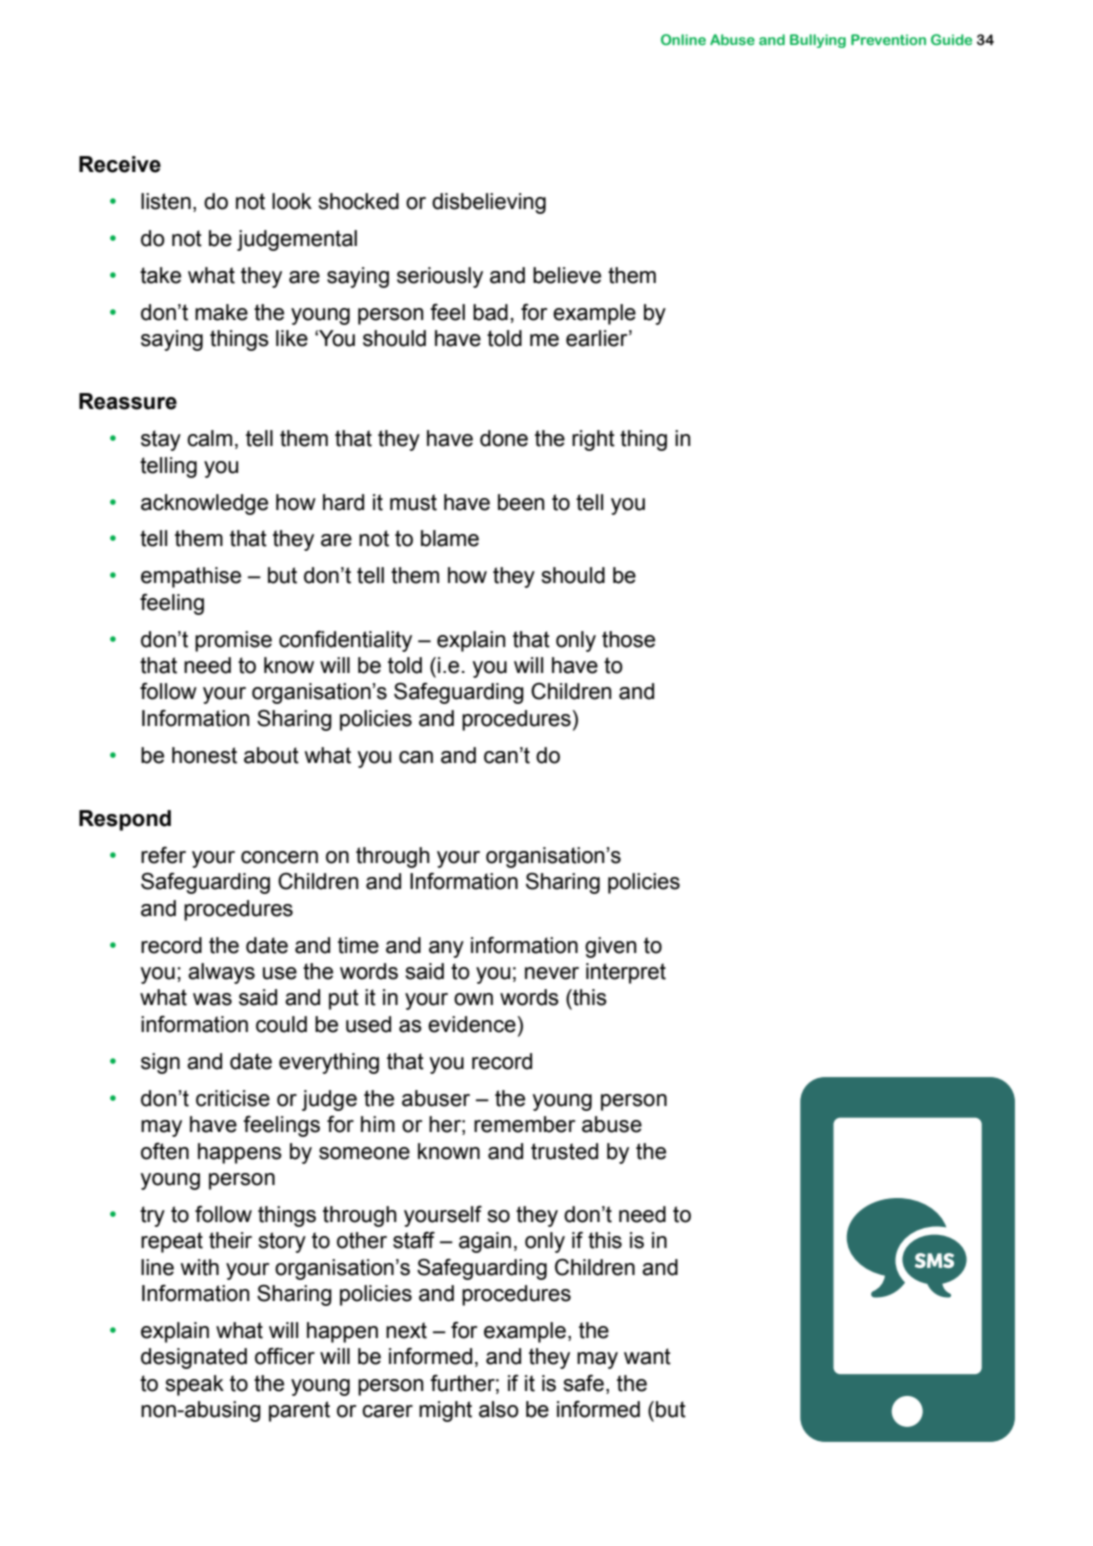 This screenshot has width=1093, height=1546. I want to click on want, so click(647, 1356).
